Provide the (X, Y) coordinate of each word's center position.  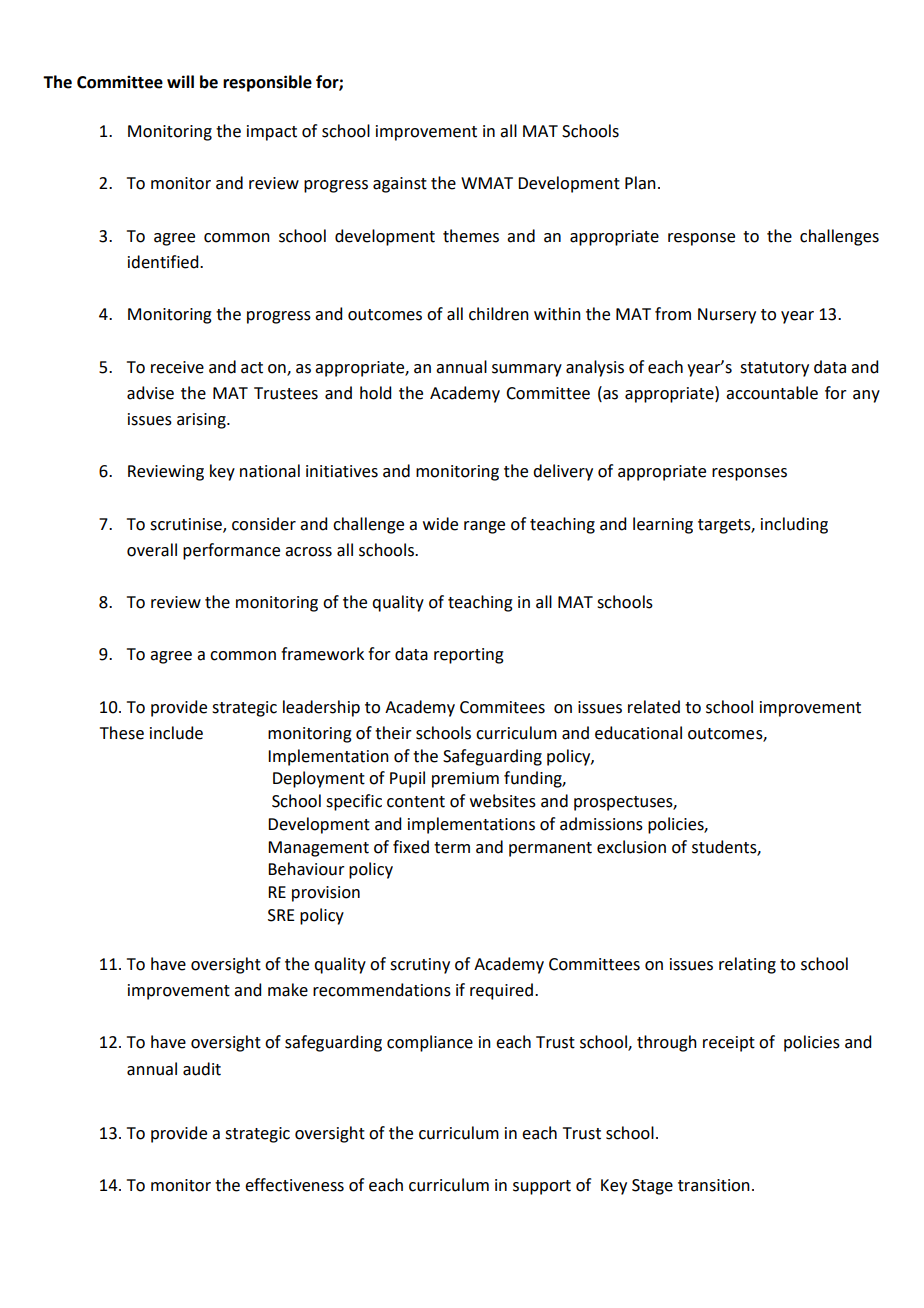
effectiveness (294, 1185)
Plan (640, 183)
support (542, 1187)
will (180, 81)
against (400, 185)
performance (231, 551)
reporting (469, 656)
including (794, 525)
